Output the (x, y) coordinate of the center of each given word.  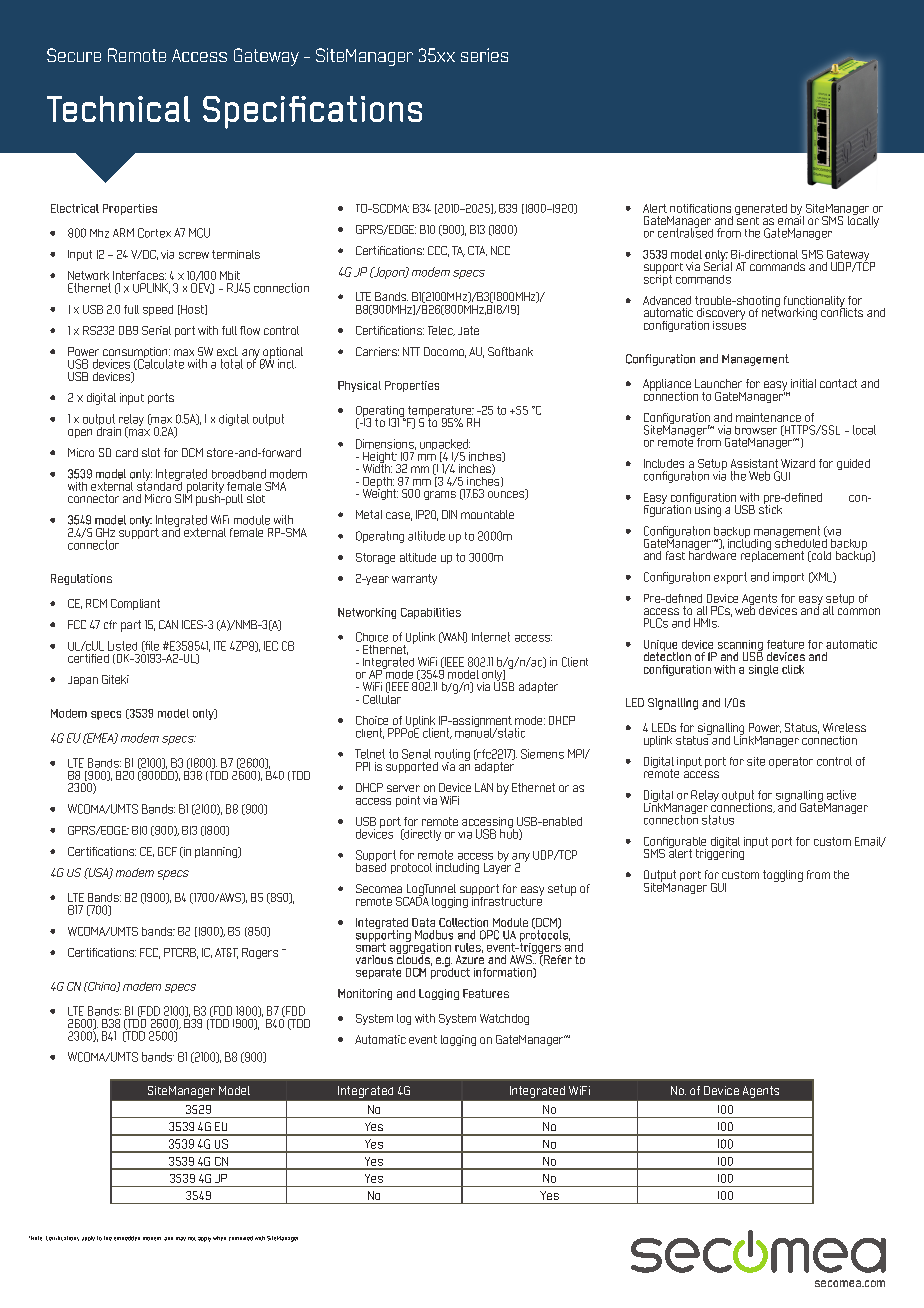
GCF (167, 851)
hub (510, 833)
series (484, 55)
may (181, 1239)
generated (761, 209)
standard (159, 485)
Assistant (754, 463)
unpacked (445, 446)
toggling (783, 876)
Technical (118, 109)
